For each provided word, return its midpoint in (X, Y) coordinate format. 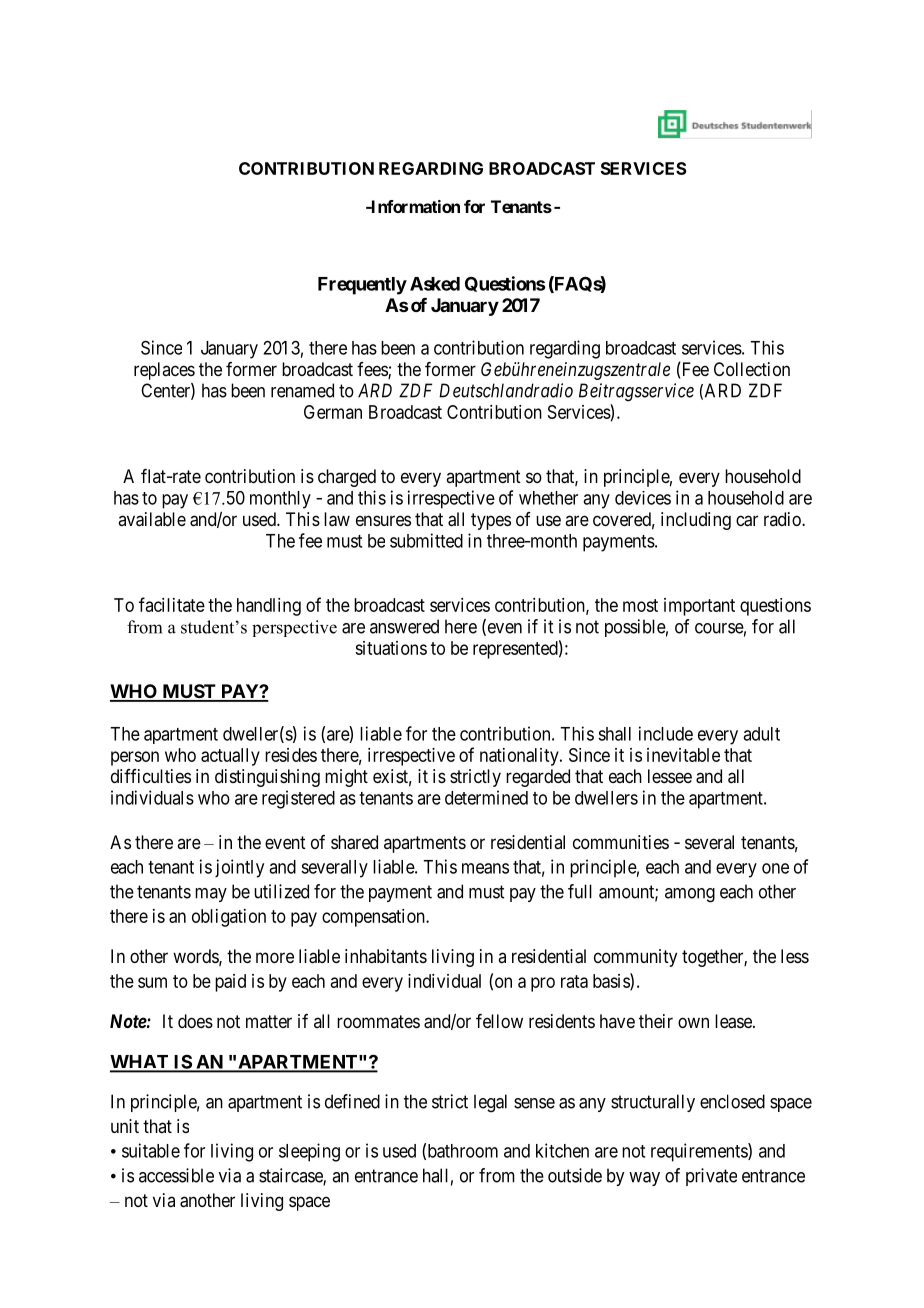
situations (391, 648)
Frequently (362, 286)
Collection (752, 369)
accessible (176, 1175)
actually (230, 757)
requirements (700, 1152)
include (666, 733)
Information (414, 206)
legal (490, 1103)
